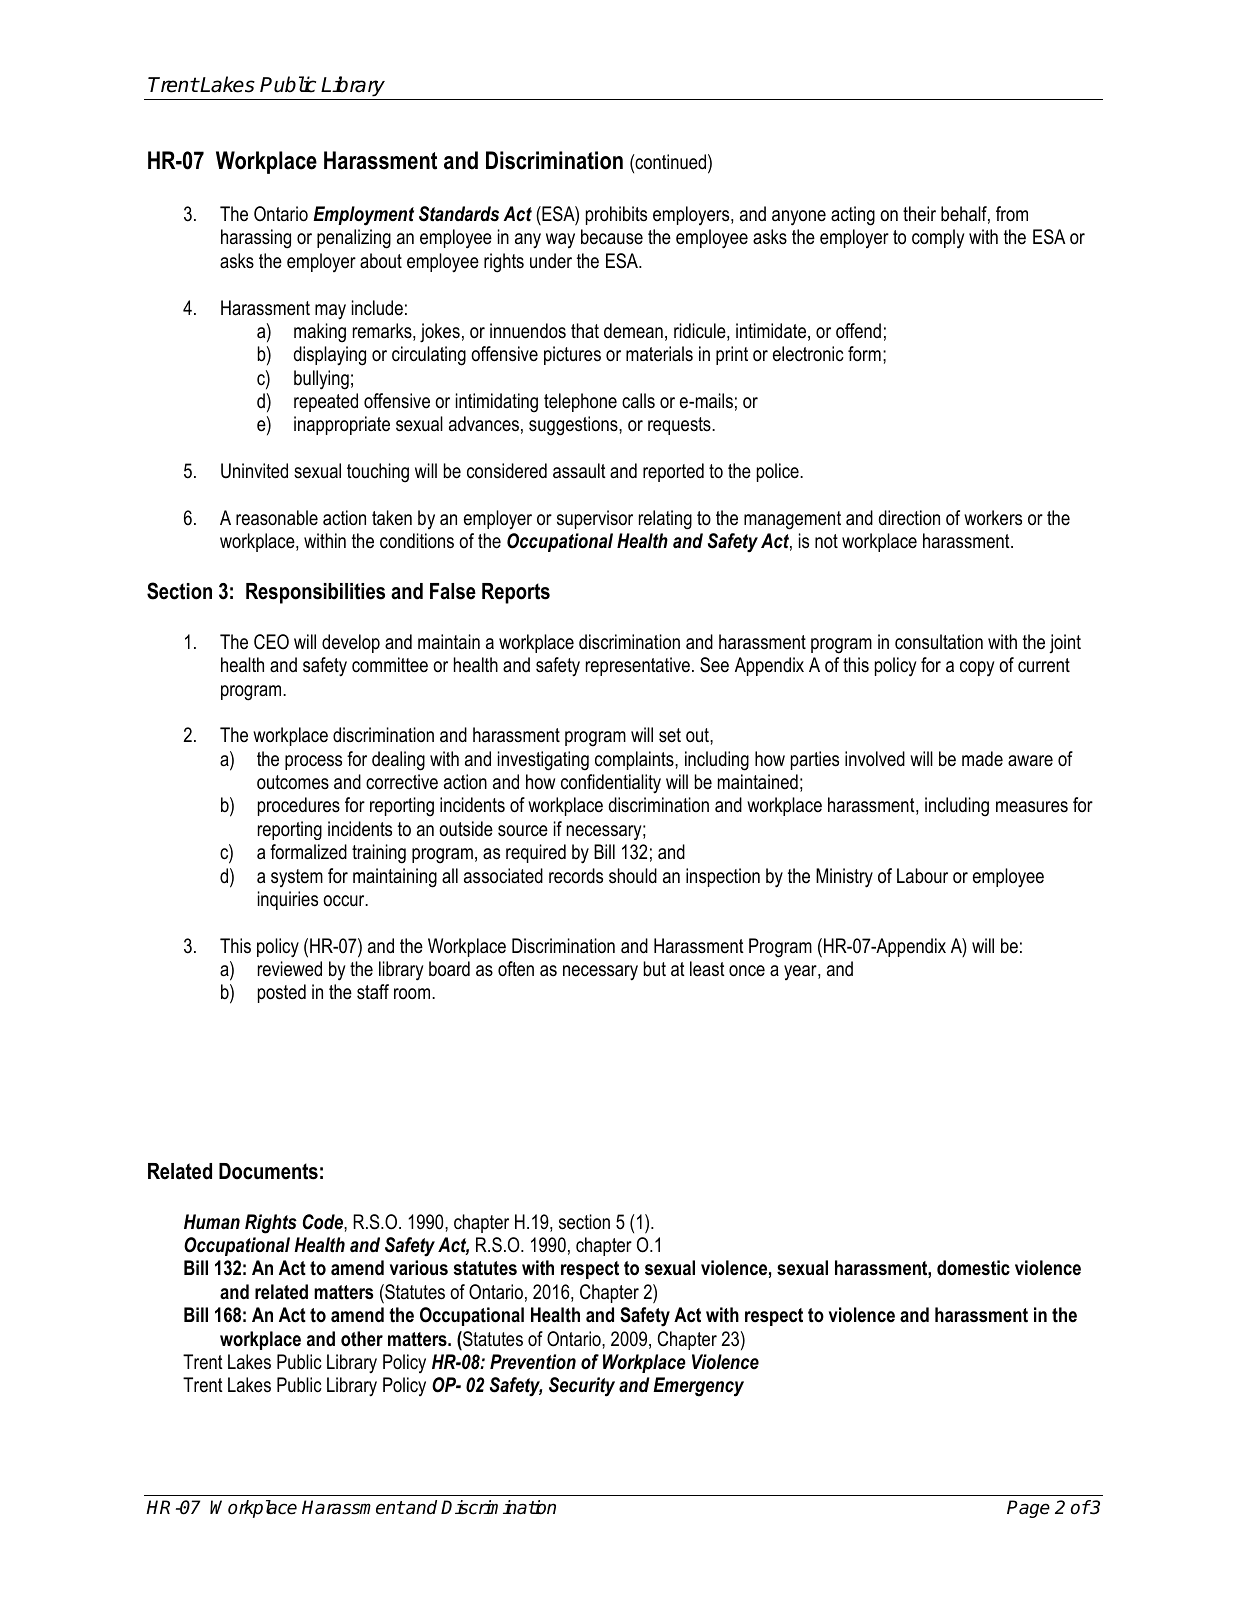 The height and width of the document is (1613, 1247). I want to click on develop, so click(351, 643).
